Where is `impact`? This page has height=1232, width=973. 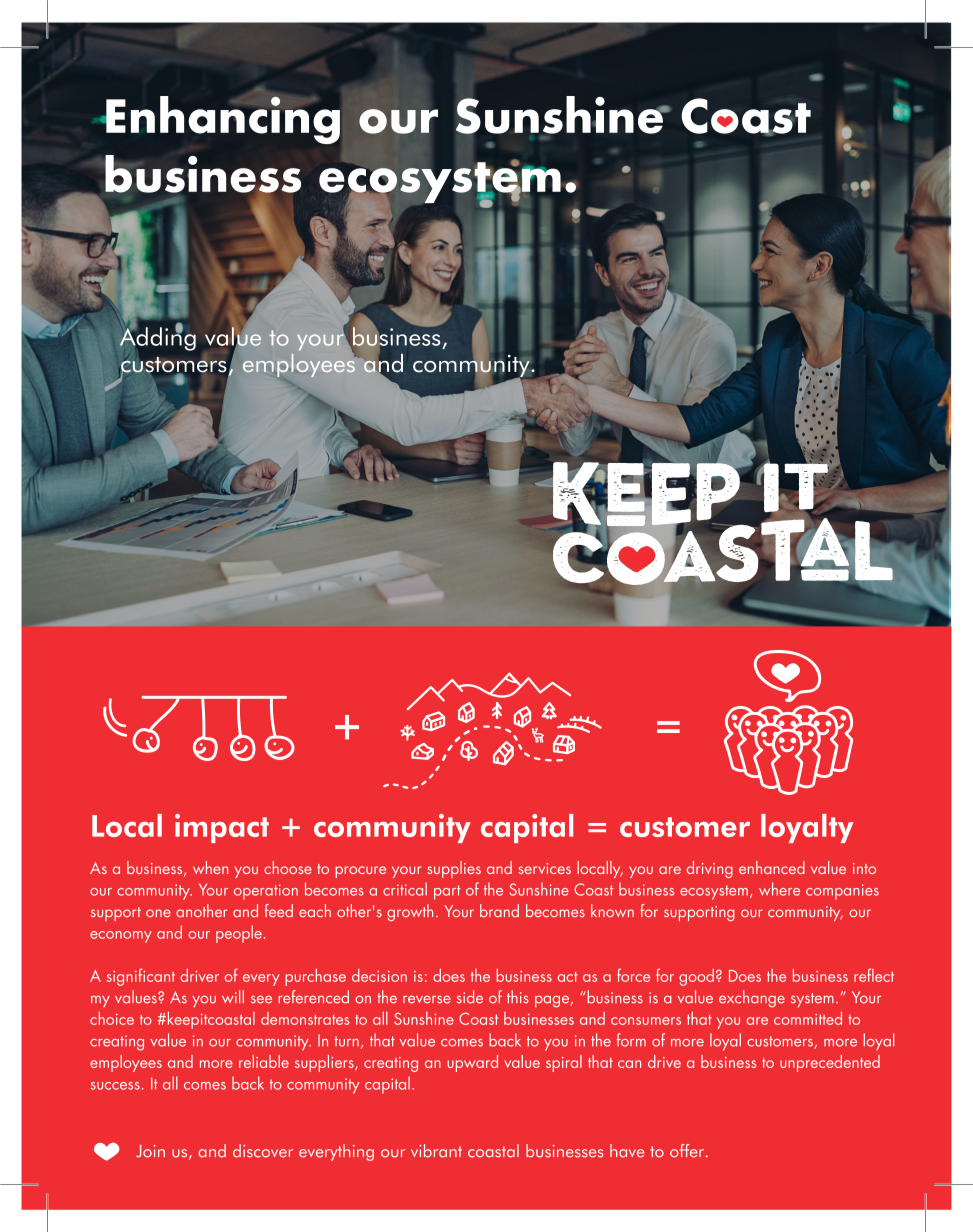
impact is located at coordinates (222, 828).
